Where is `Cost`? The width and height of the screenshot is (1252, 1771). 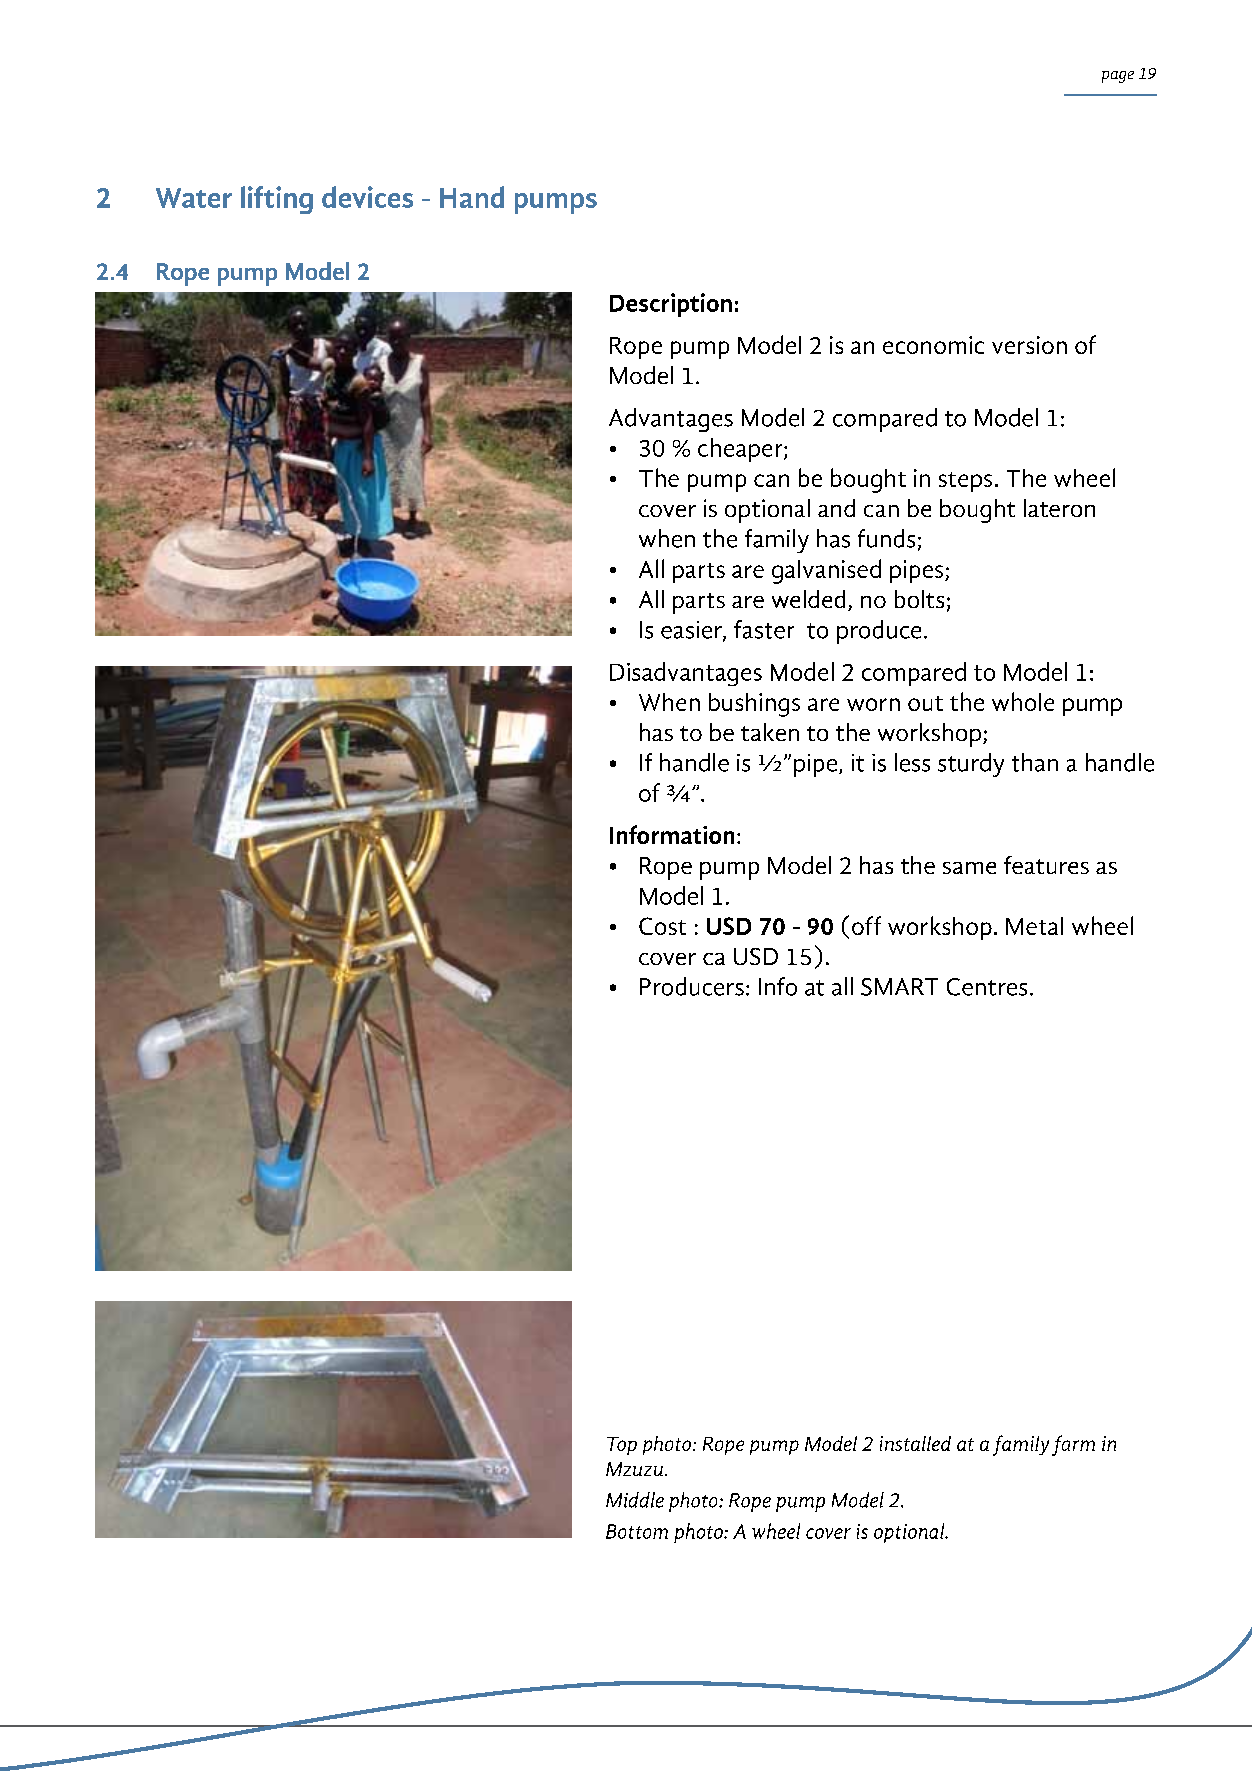
Cost is located at coordinates (662, 926).
